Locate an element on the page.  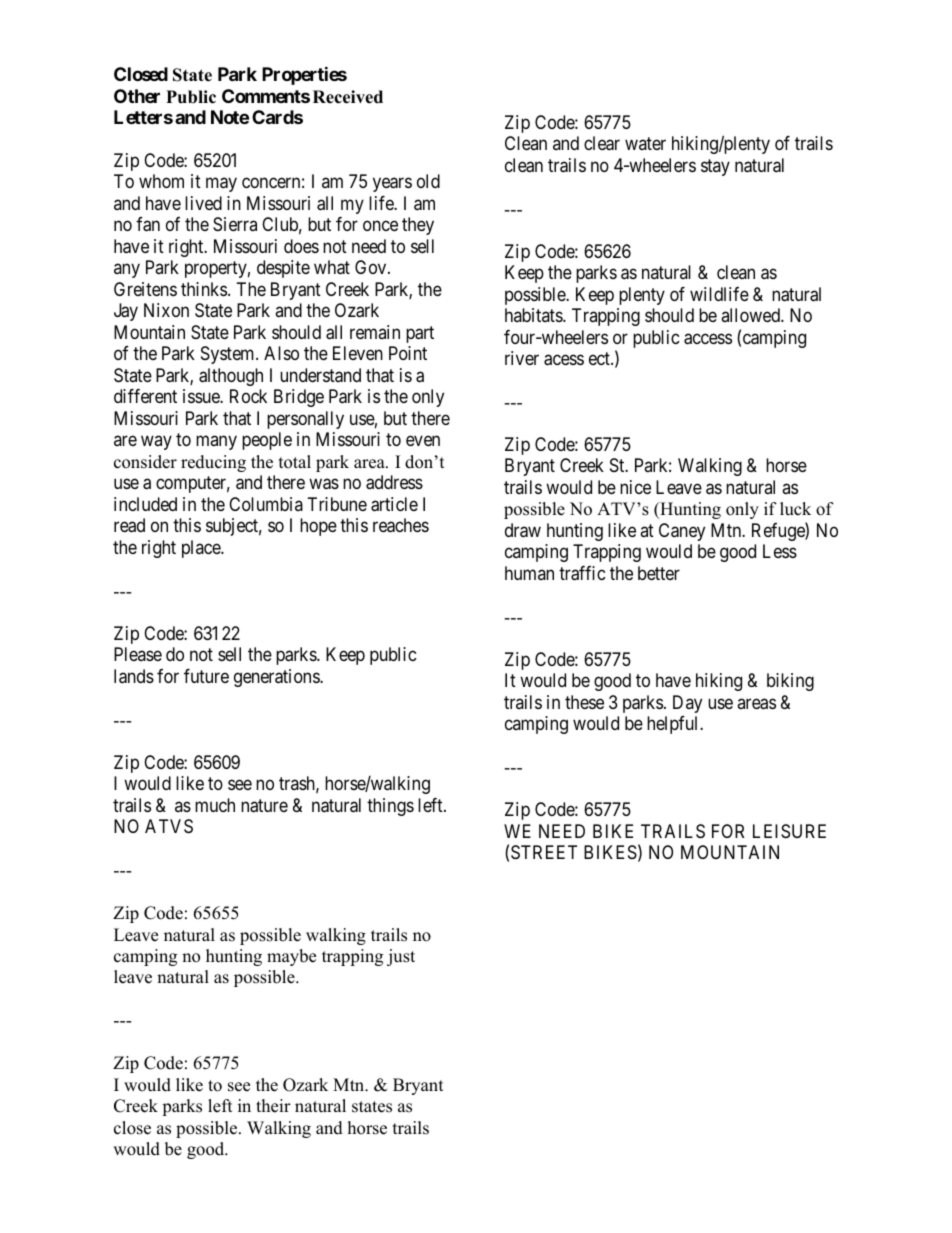
place is located at coordinates (202, 549).
